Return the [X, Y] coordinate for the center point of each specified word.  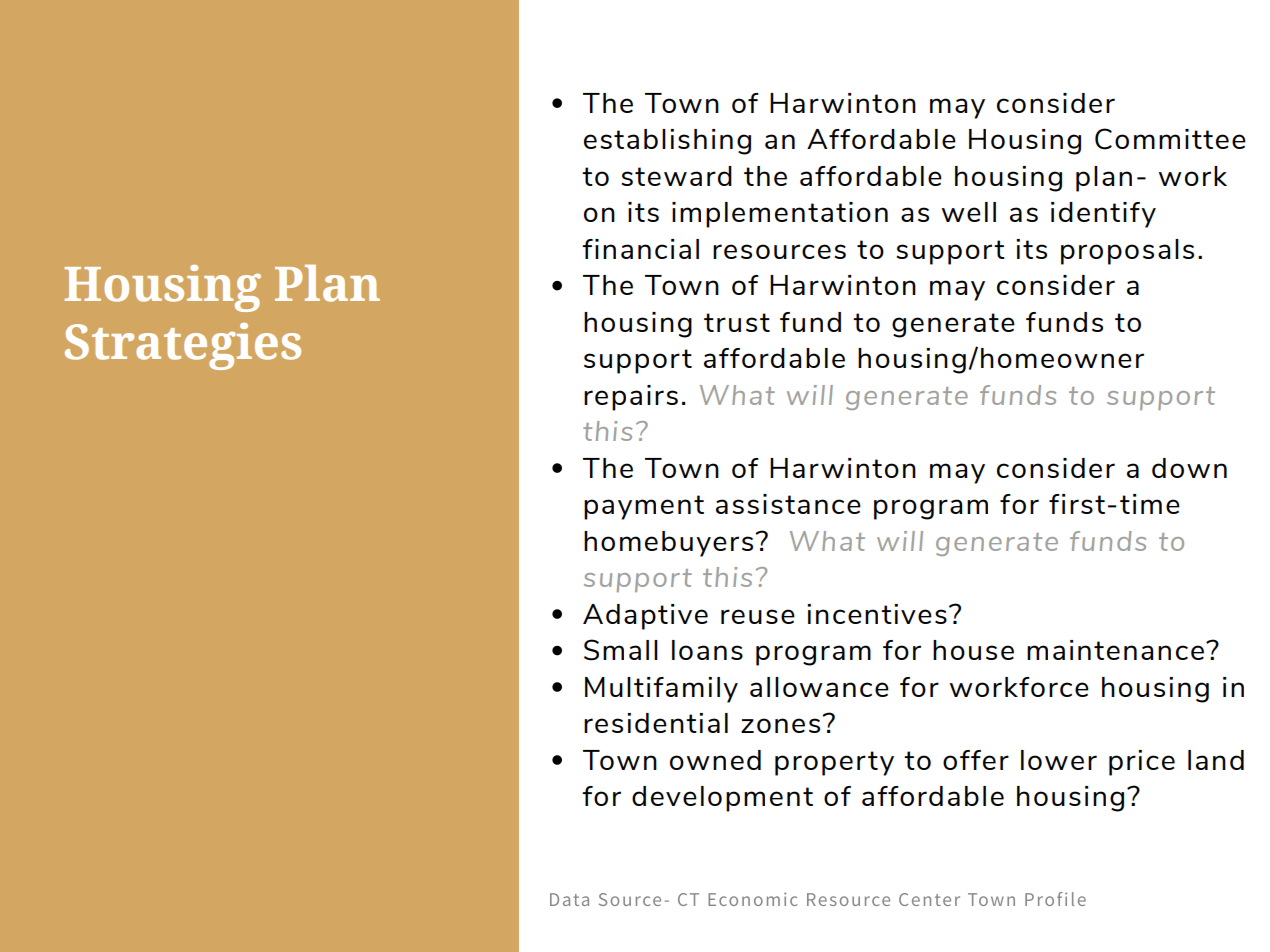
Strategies [183, 346]
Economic [752, 899]
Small [621, 650]
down [1189, 468]
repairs [631, 398]
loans [707, 650]
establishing [667, 142]
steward [676, 176]
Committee [1170, 139]
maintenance [1115, 650]
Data [569, 899]
